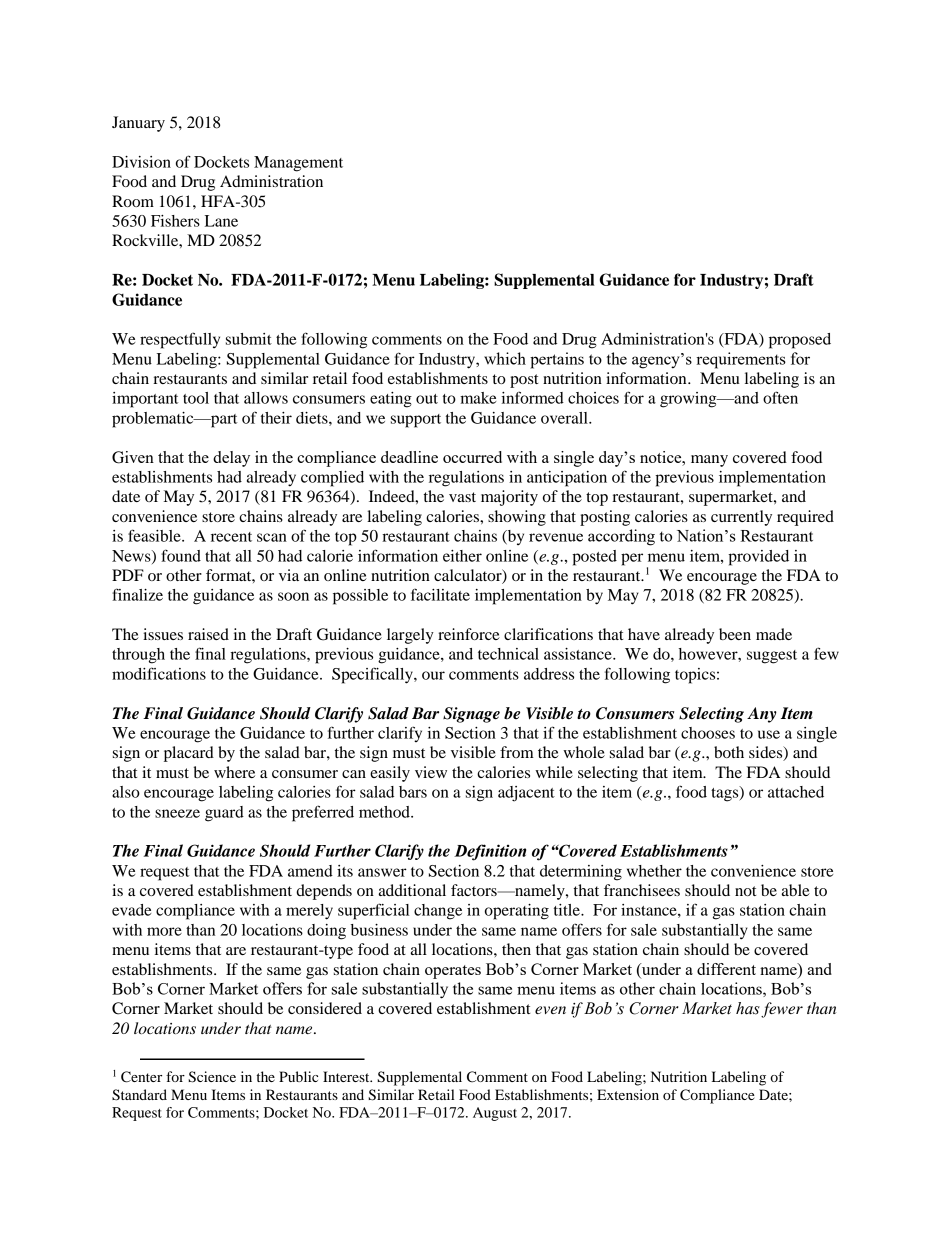 The width and height of the screenshot is (952, 1233). I want to click on whether, so click(654, 871).
